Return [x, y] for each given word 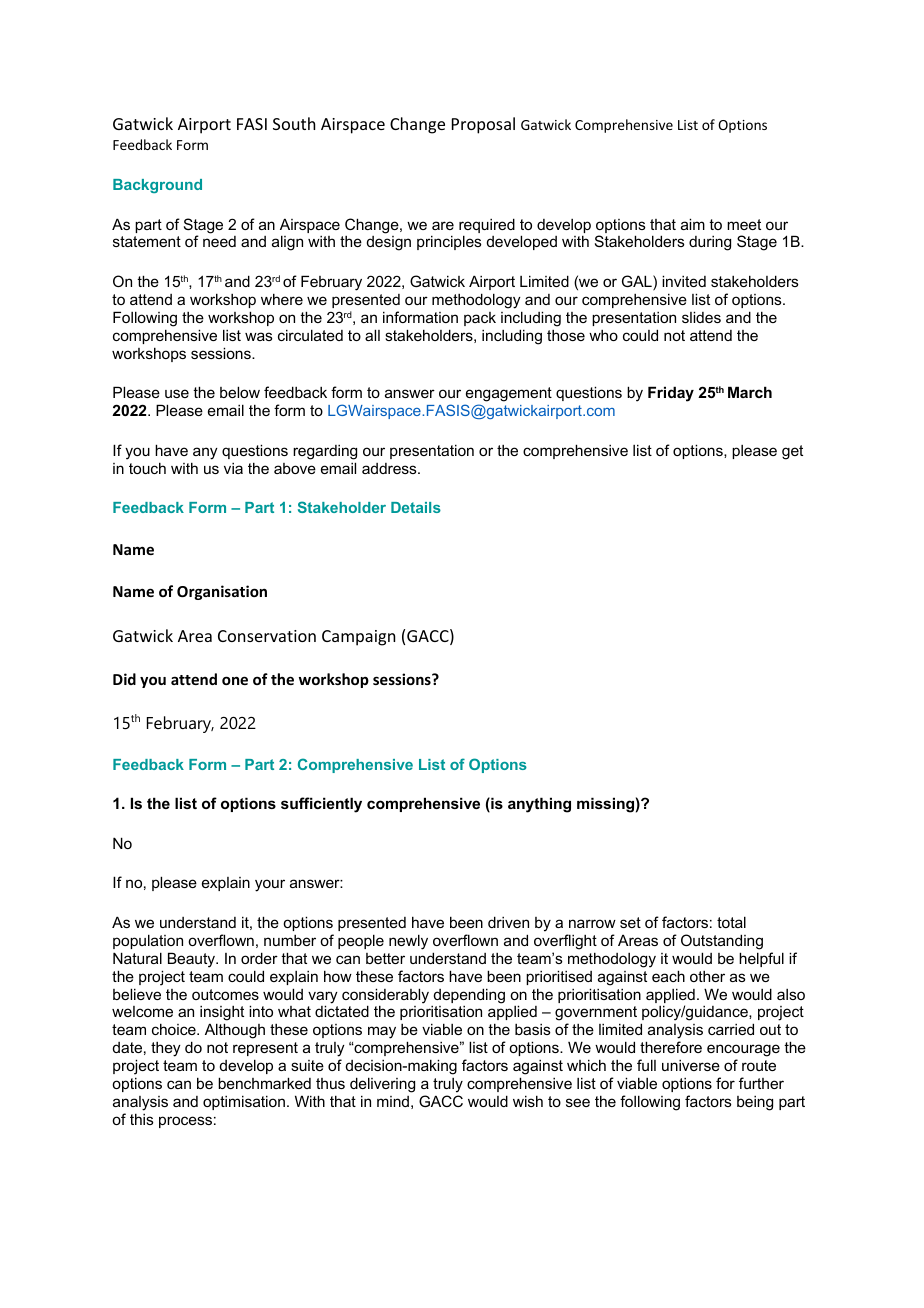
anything [539, 805]
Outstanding [722, 942]
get [792, 452]
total [731, 922]
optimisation [244, 1102]
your [270, 885]
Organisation [222, 592]
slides [701, 317]
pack [480, 319]
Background [157, 186]
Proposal [483, 125]
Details [416, 507]
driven [508, 922]
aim [693, 224]
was [259, 336]
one [235, 680]
